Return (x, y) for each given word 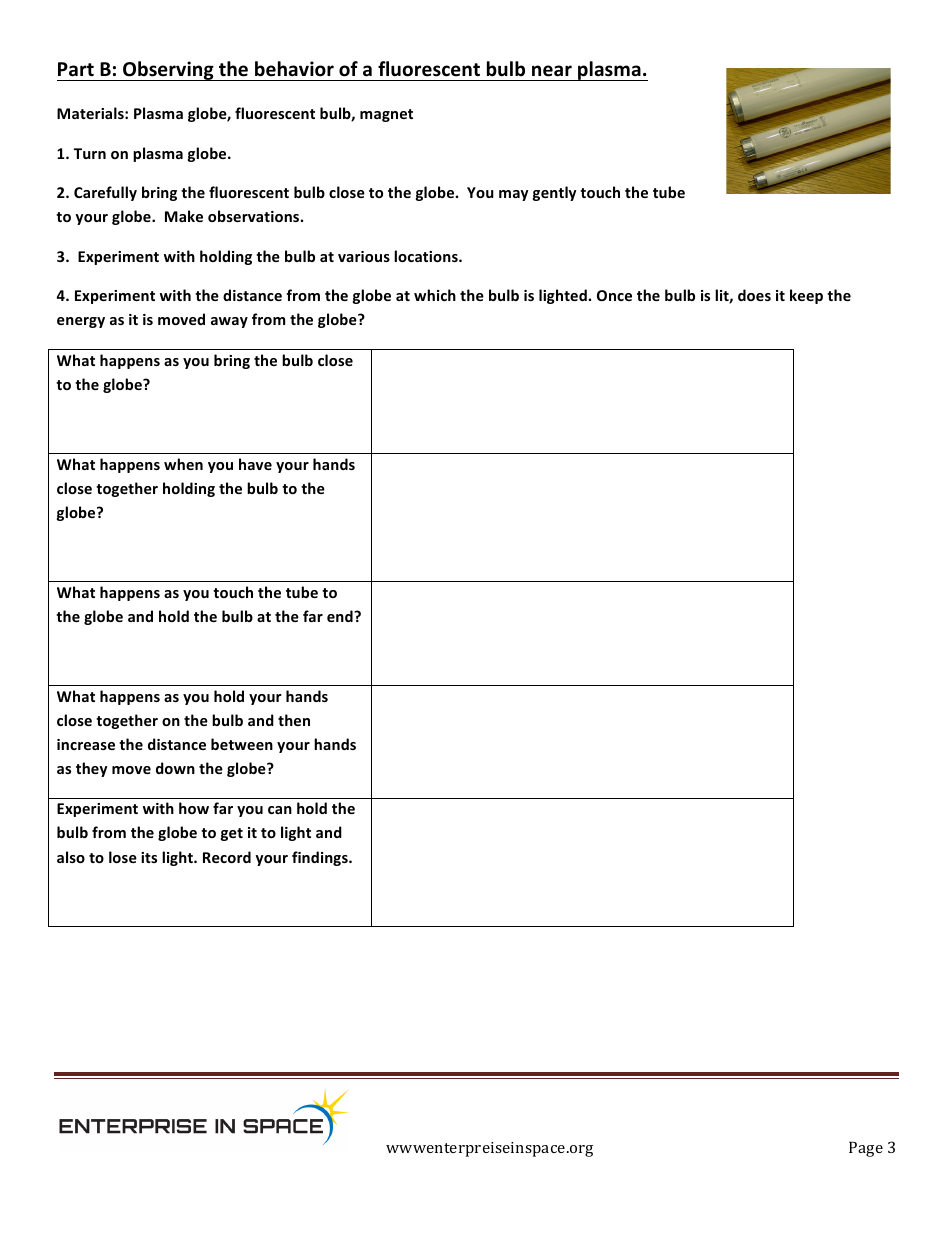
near (552, 71)
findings (321, 858)
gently (554, 193)
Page (866, 1149)
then (294, 720)
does (754, 295)
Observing (168, 71)
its (149, 857)
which (435, 295)
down (175, 768)
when (183, 464)
